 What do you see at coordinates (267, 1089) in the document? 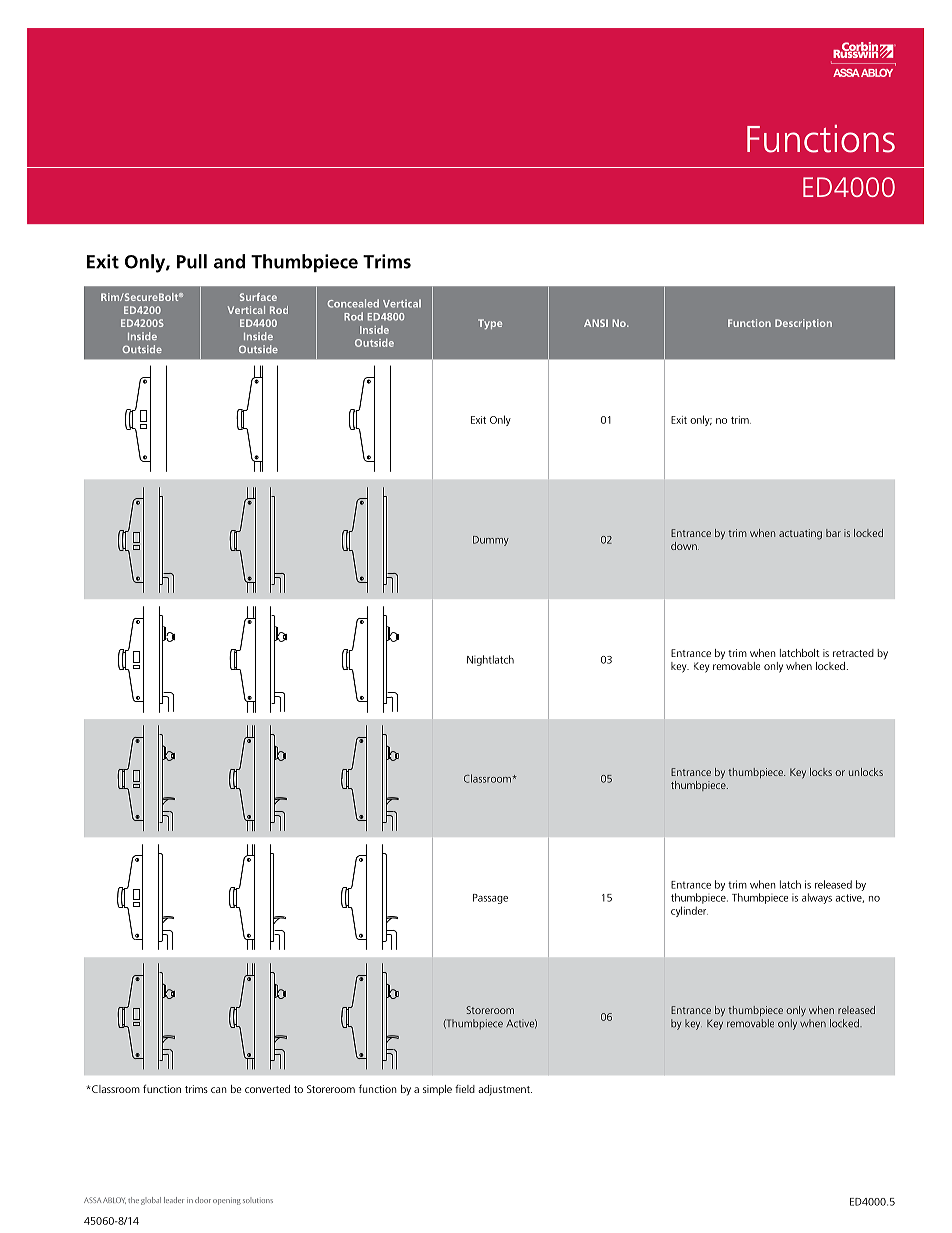
I see `converted` at bounding box center [267, 1089].
